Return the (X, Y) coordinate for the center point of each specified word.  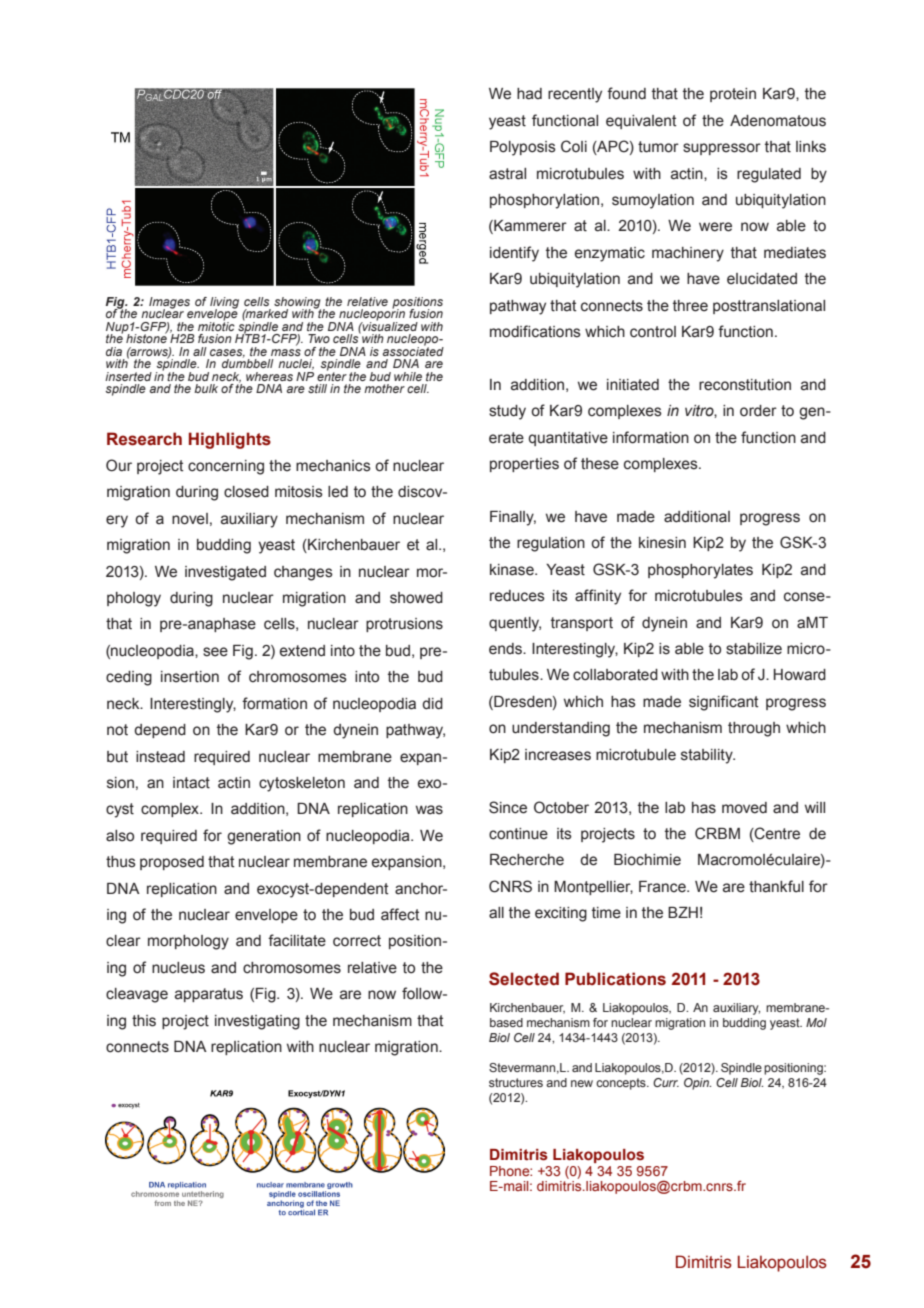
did (432, 704)
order (758, 411)
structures (516, 1082)
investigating (257, 1022)
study (507, 412)
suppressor (722, 149)
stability (708, 756)
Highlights (230, 440)
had (529, 94)
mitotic (216, 325)
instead (160, 757)
